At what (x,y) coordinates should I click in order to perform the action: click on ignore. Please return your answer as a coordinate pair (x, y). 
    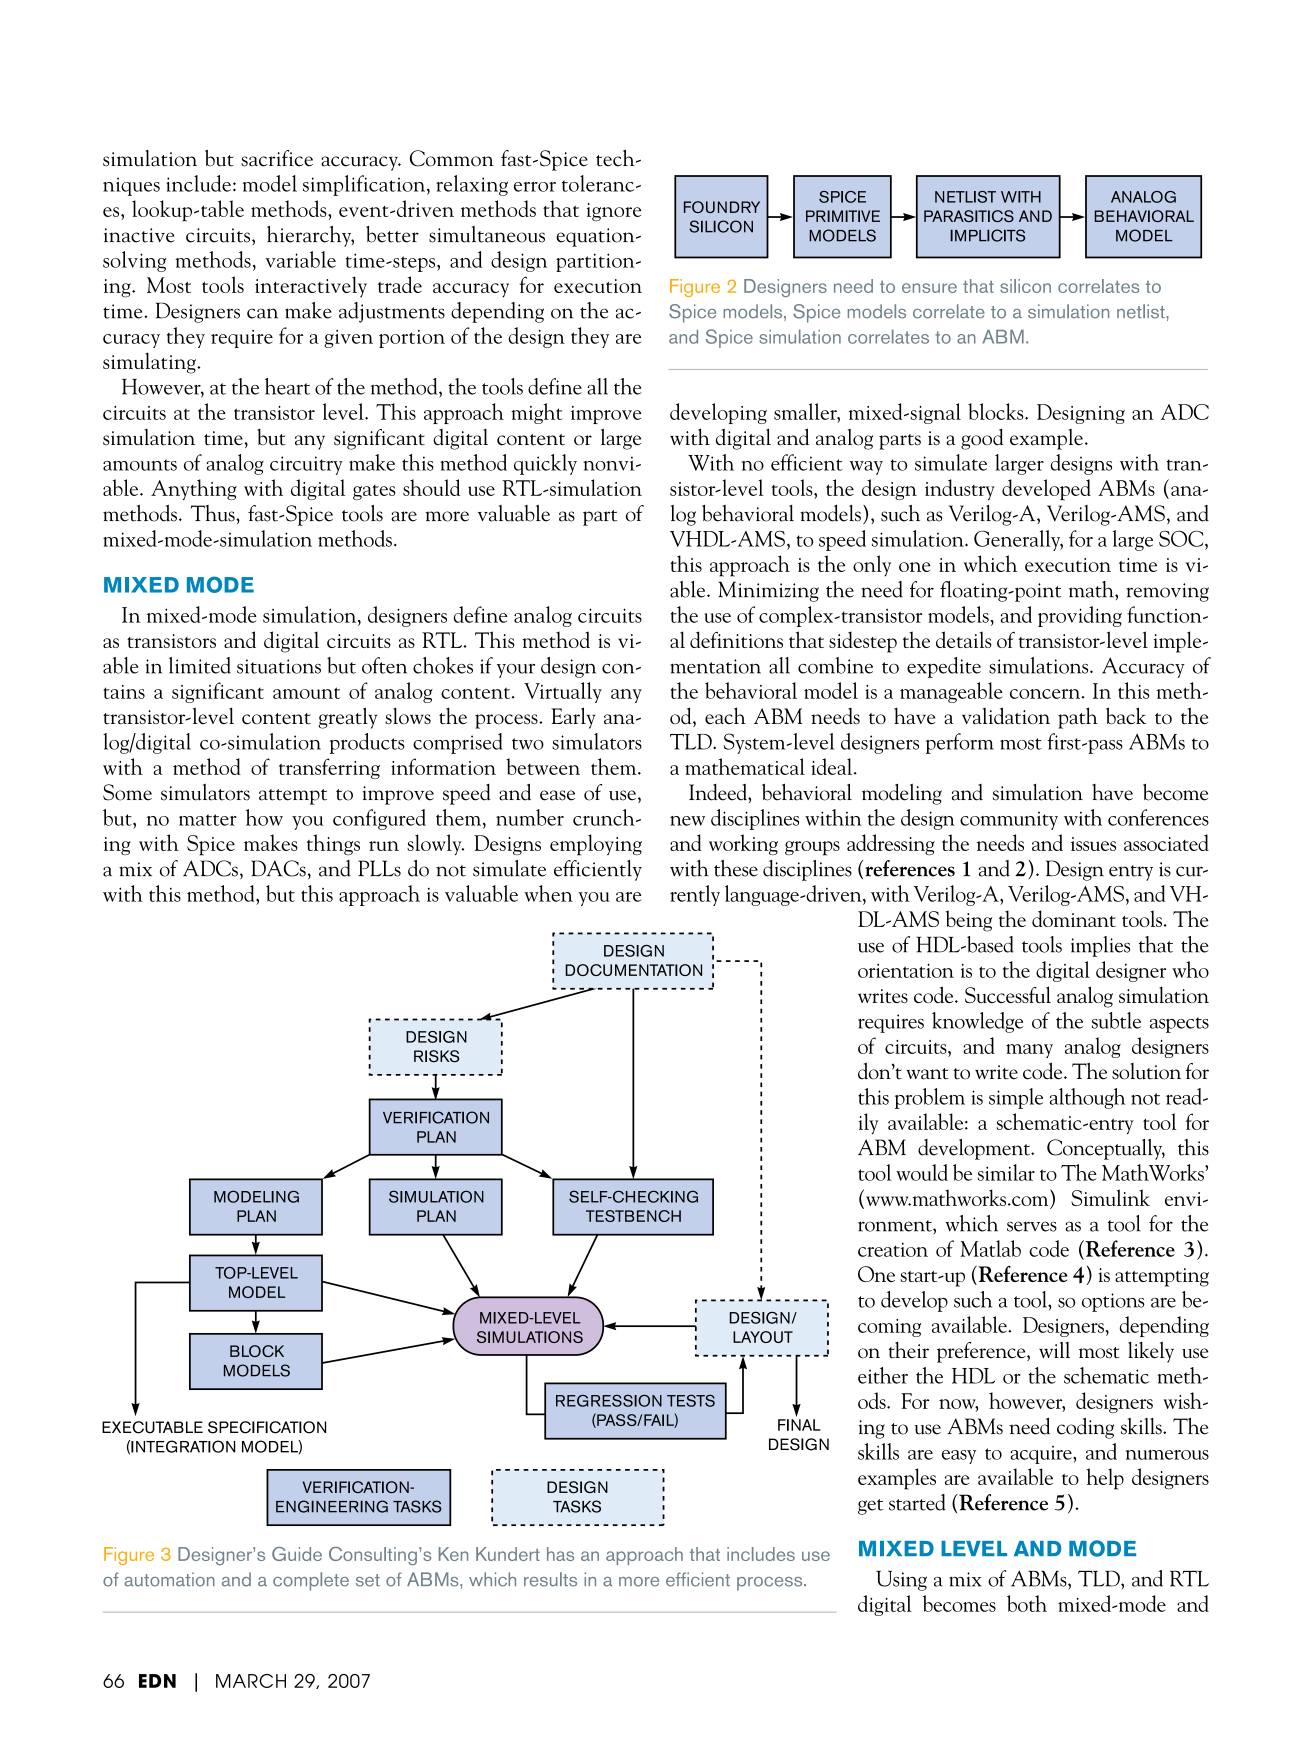
    Looking at the image, I should click on (614, 212).
